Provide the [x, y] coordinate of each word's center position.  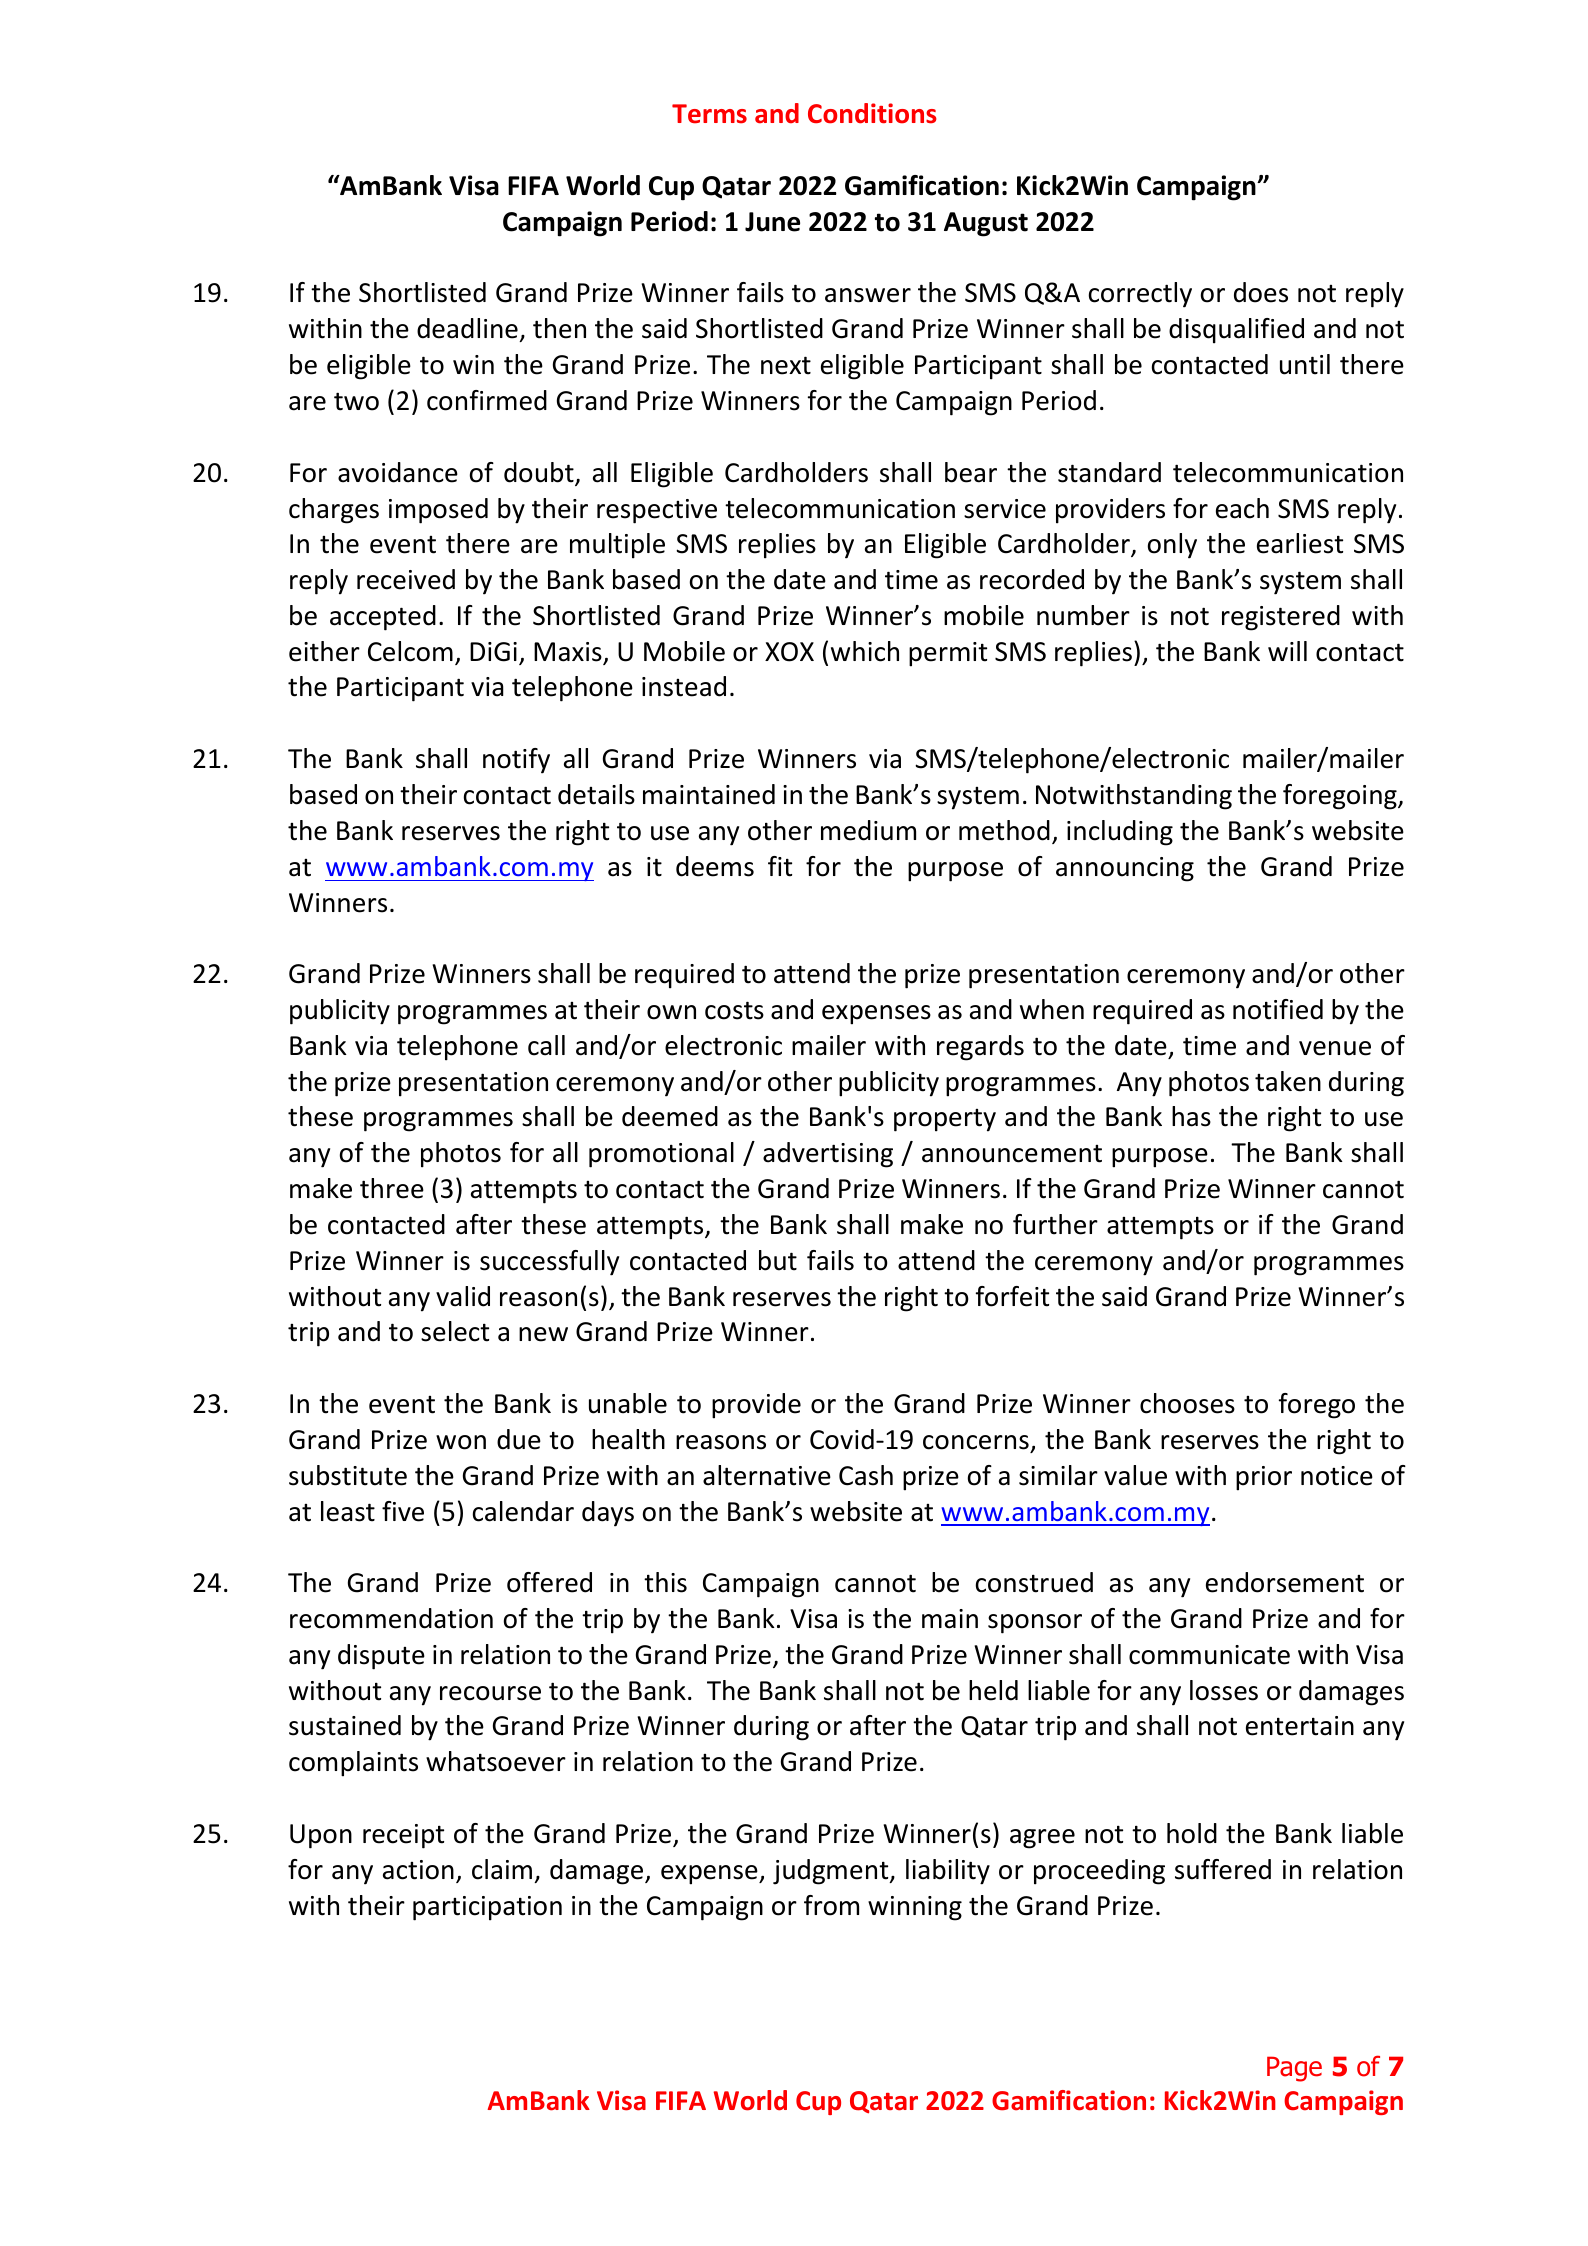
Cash [866, 1475]
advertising [828, 1155]
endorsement [1285, 1582]
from [831, 1905]
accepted [383, 618]
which [865, 651]
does [1261, 292]
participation [487, 1908]
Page [1294, 2069]
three [392, 1188]
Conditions [872, 113]
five [403, 1511]
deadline [467, 328]
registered [1281, 618]
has [1191, 1116]
